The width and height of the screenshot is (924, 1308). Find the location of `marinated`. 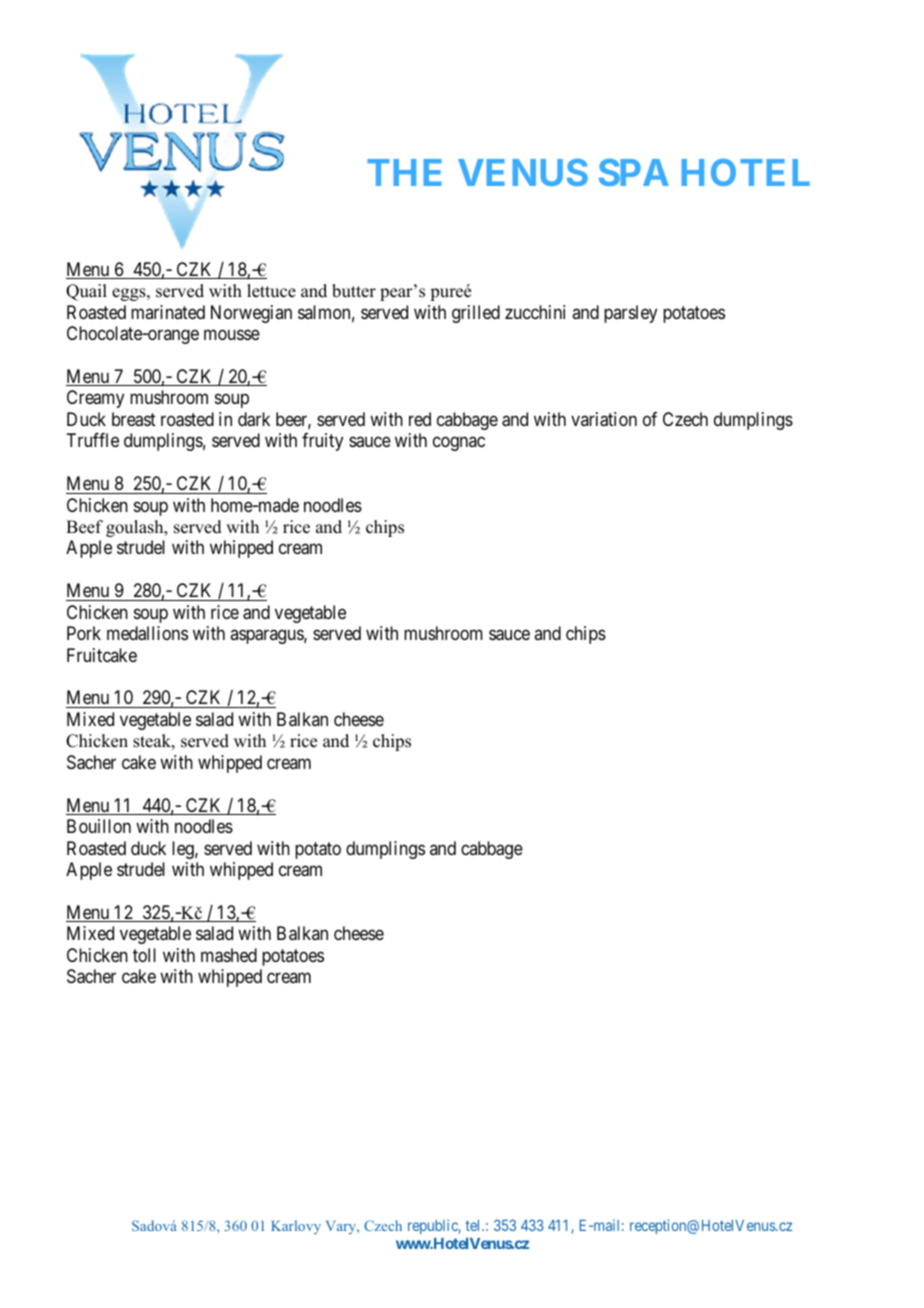

marinated is located at coordinates (168, 312).
